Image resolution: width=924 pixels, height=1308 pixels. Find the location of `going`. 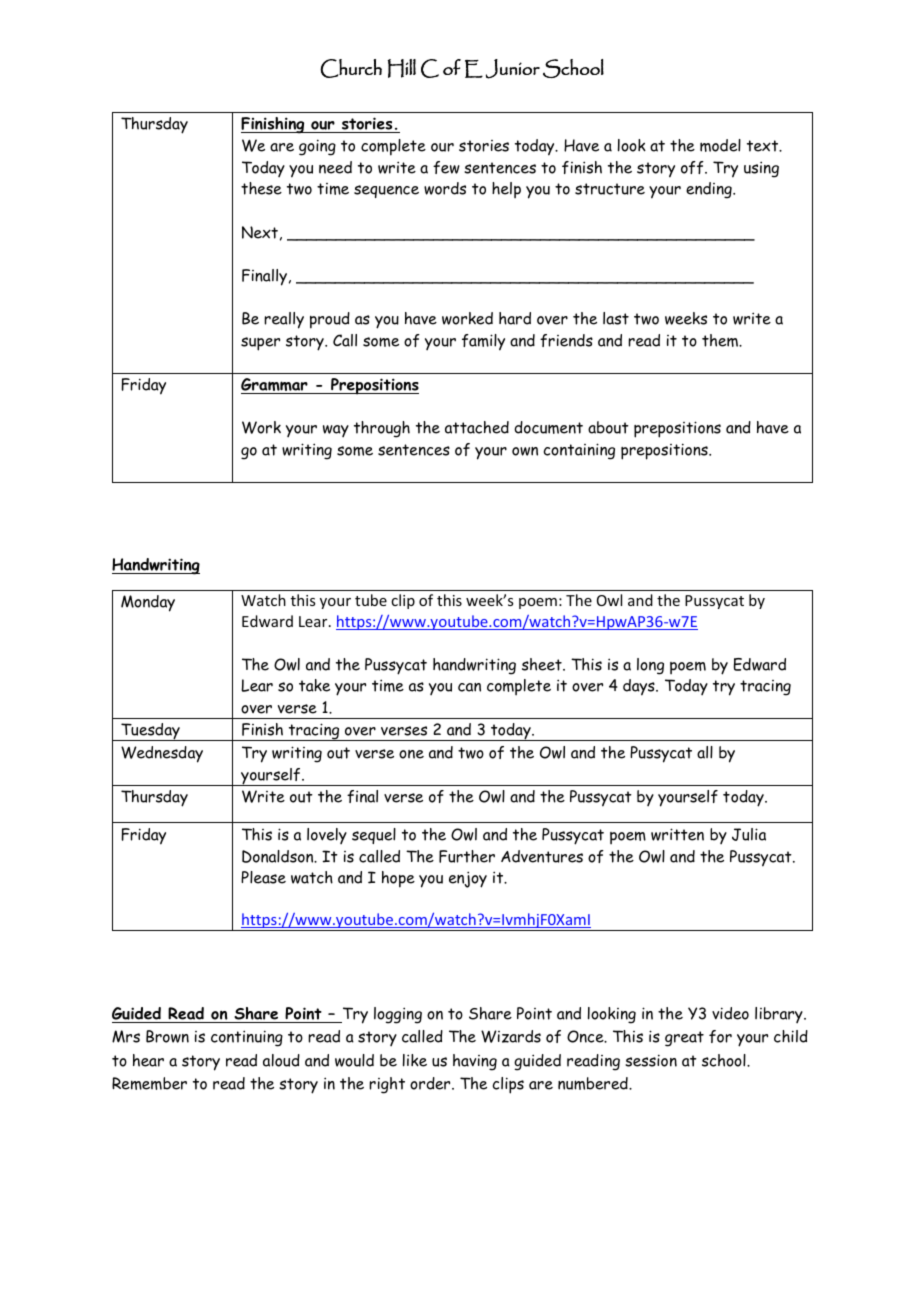

going is located at coordinates (317, 147).
